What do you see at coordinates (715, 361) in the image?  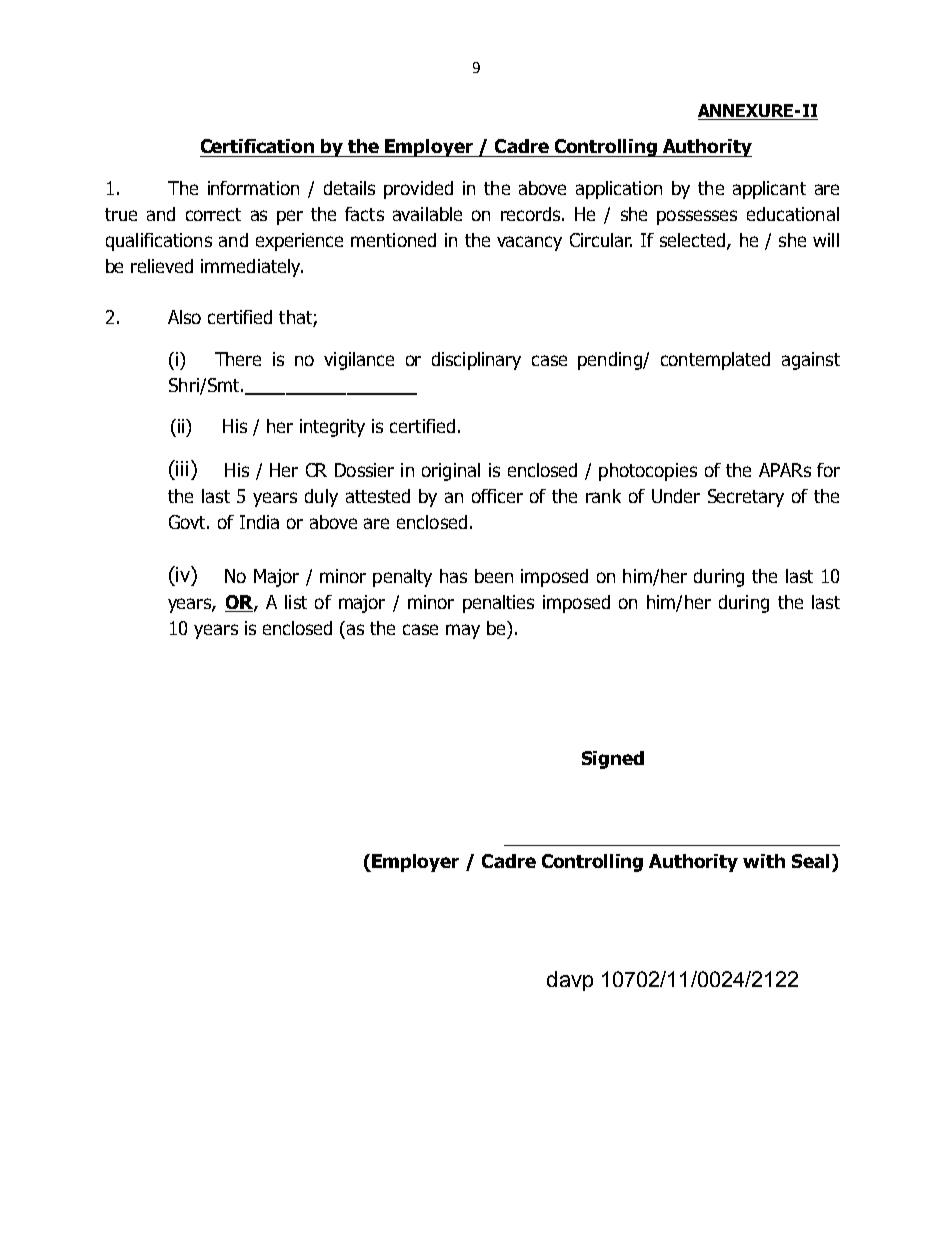 I see `contemplated` at bounding box center [715, 361].
